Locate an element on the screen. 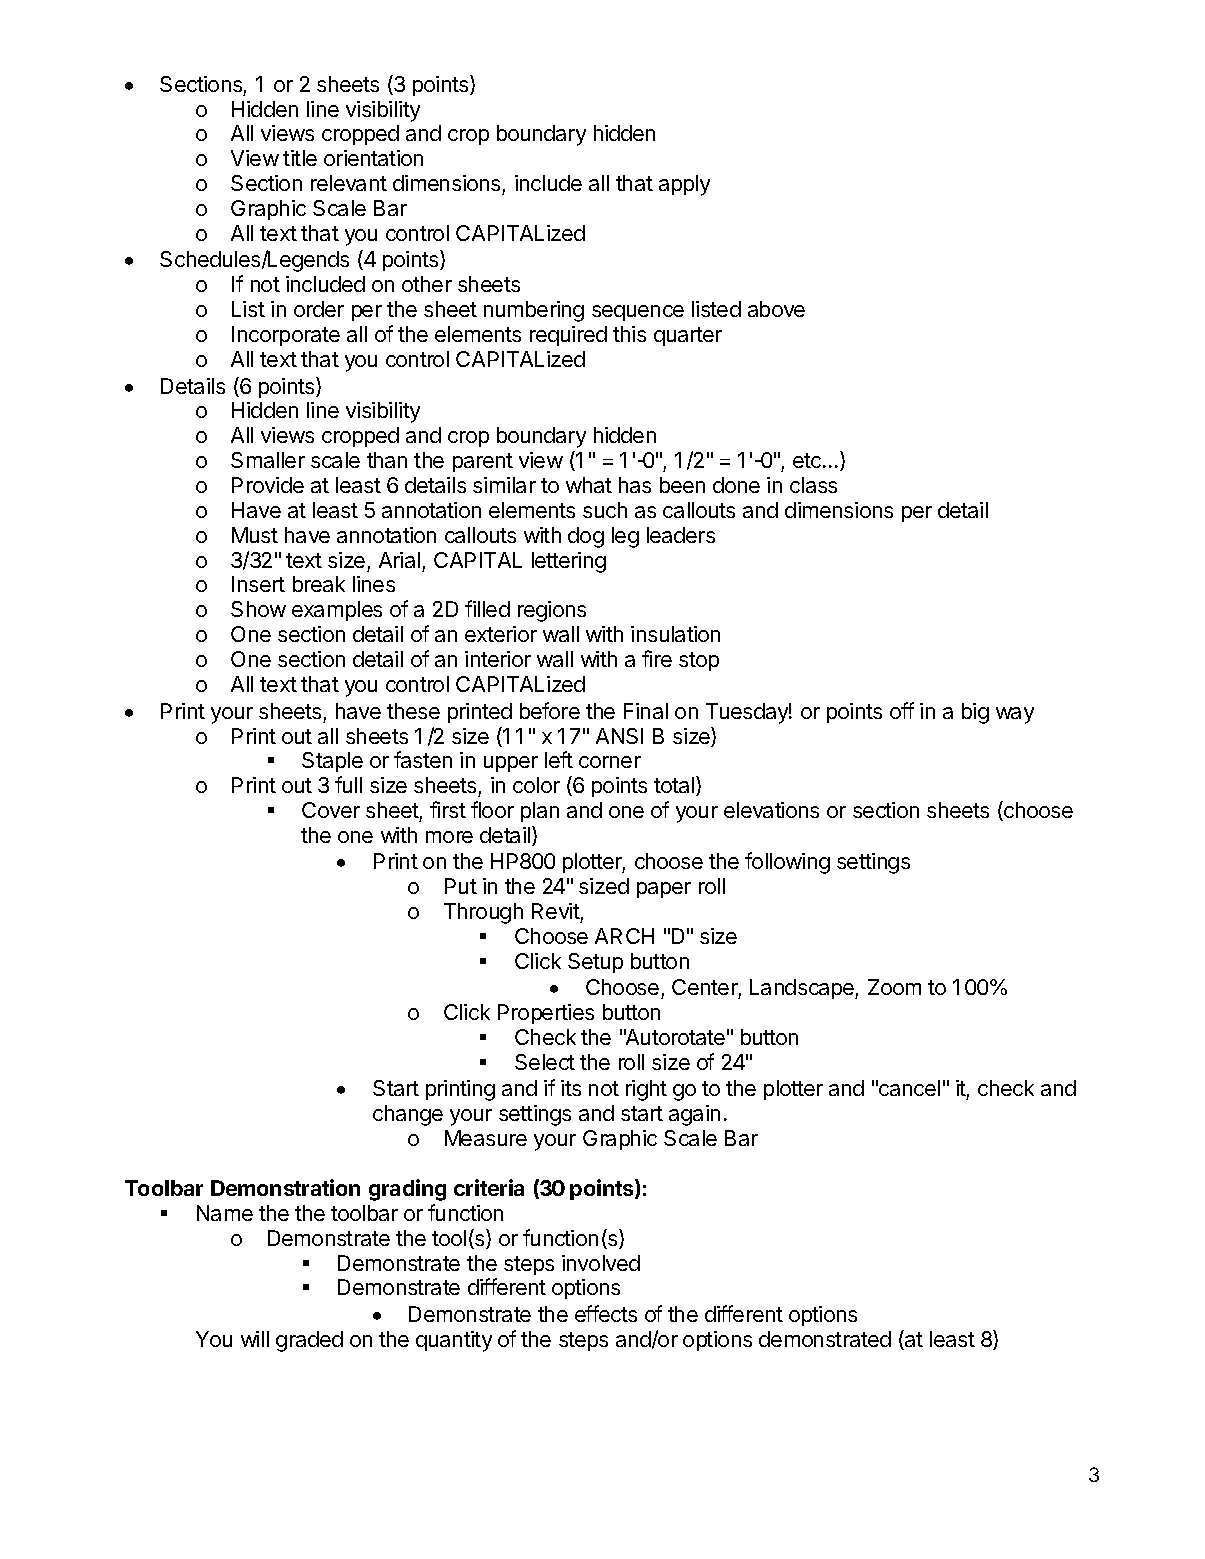 The image size is (1205, 1559). off is located at coordinates (902, 710).
